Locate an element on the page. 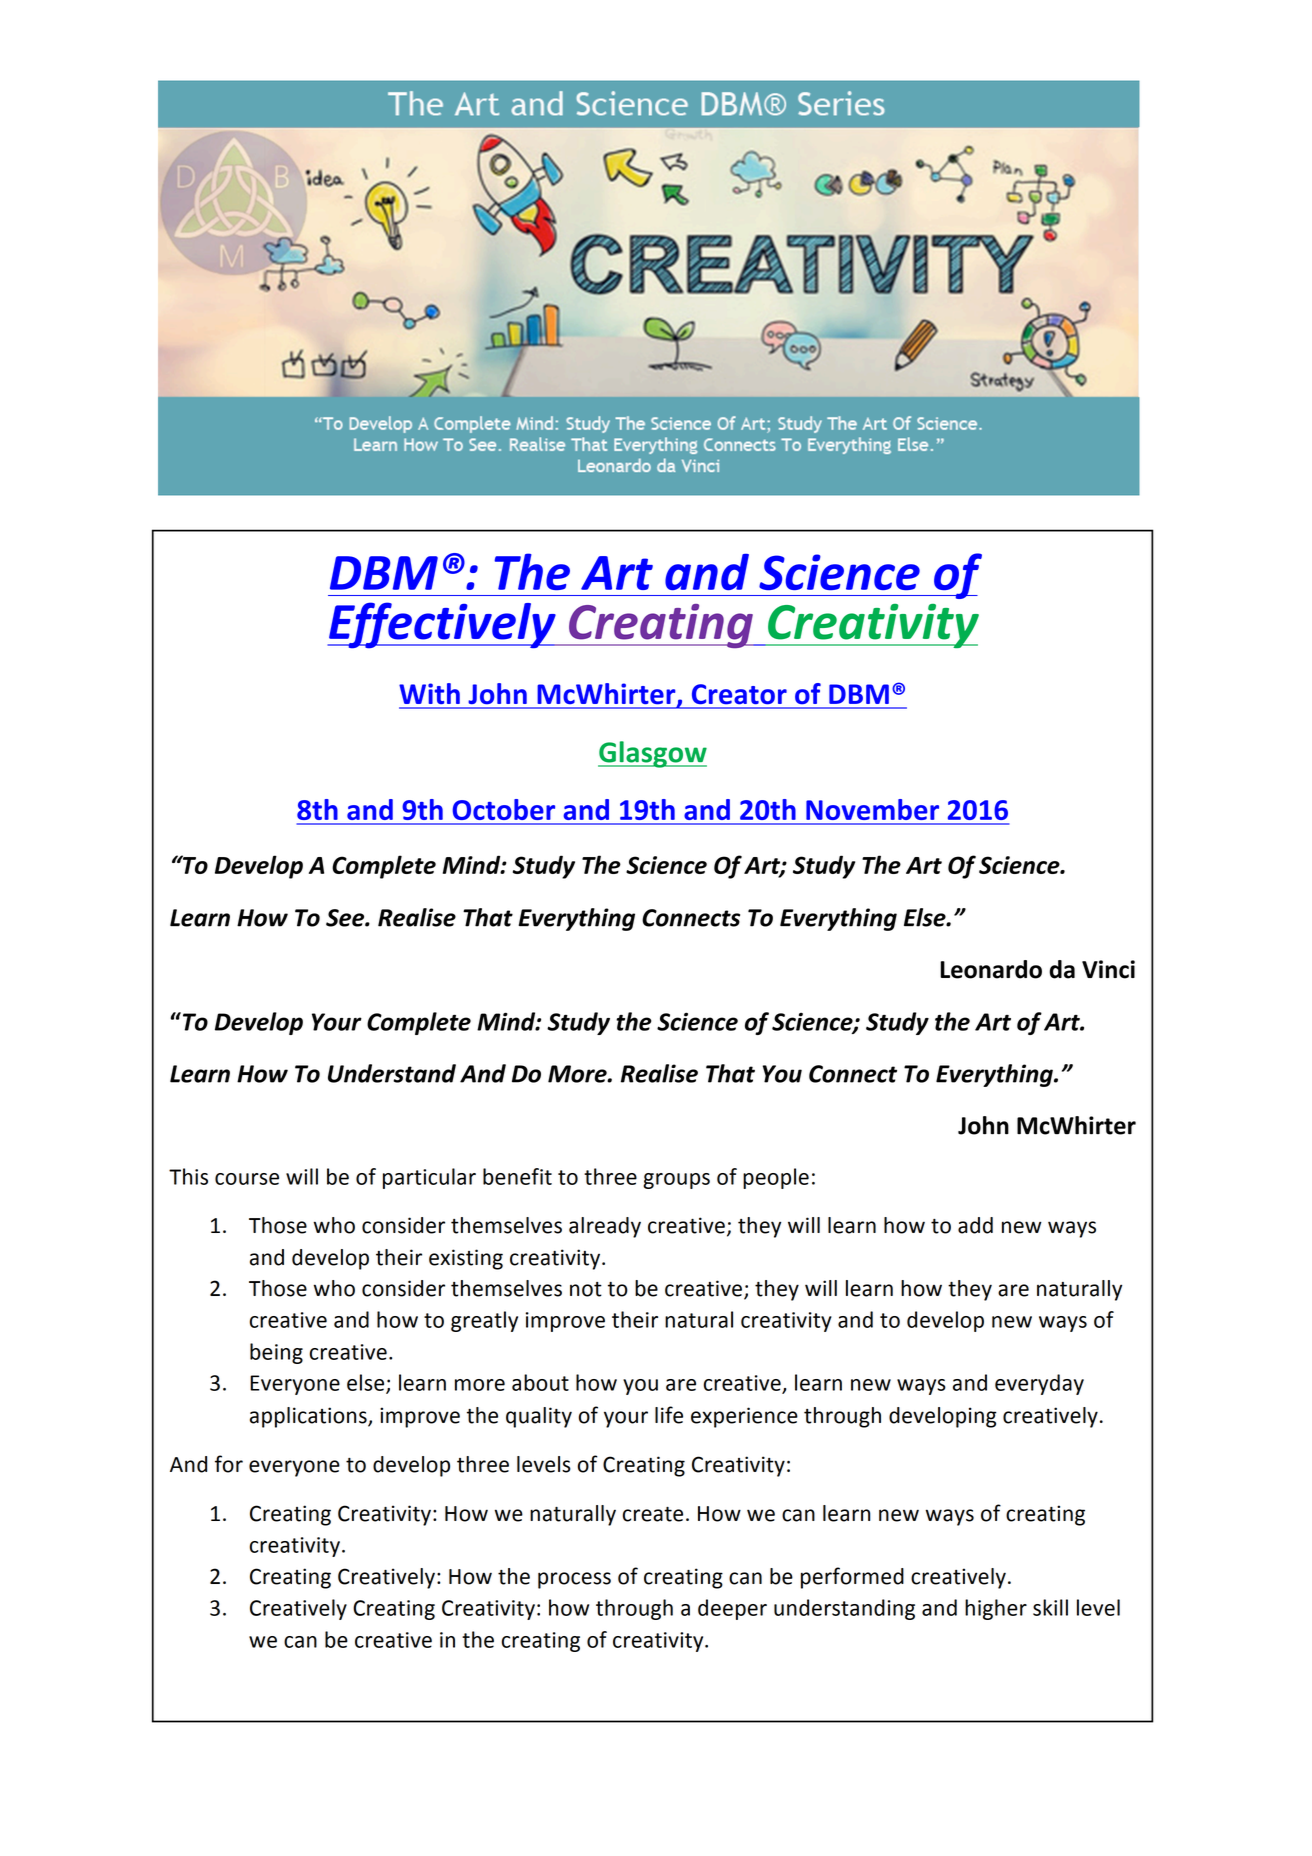 The width and height of the document is (1312, 1856). Leonardo is located at coordinates (991, 969).
